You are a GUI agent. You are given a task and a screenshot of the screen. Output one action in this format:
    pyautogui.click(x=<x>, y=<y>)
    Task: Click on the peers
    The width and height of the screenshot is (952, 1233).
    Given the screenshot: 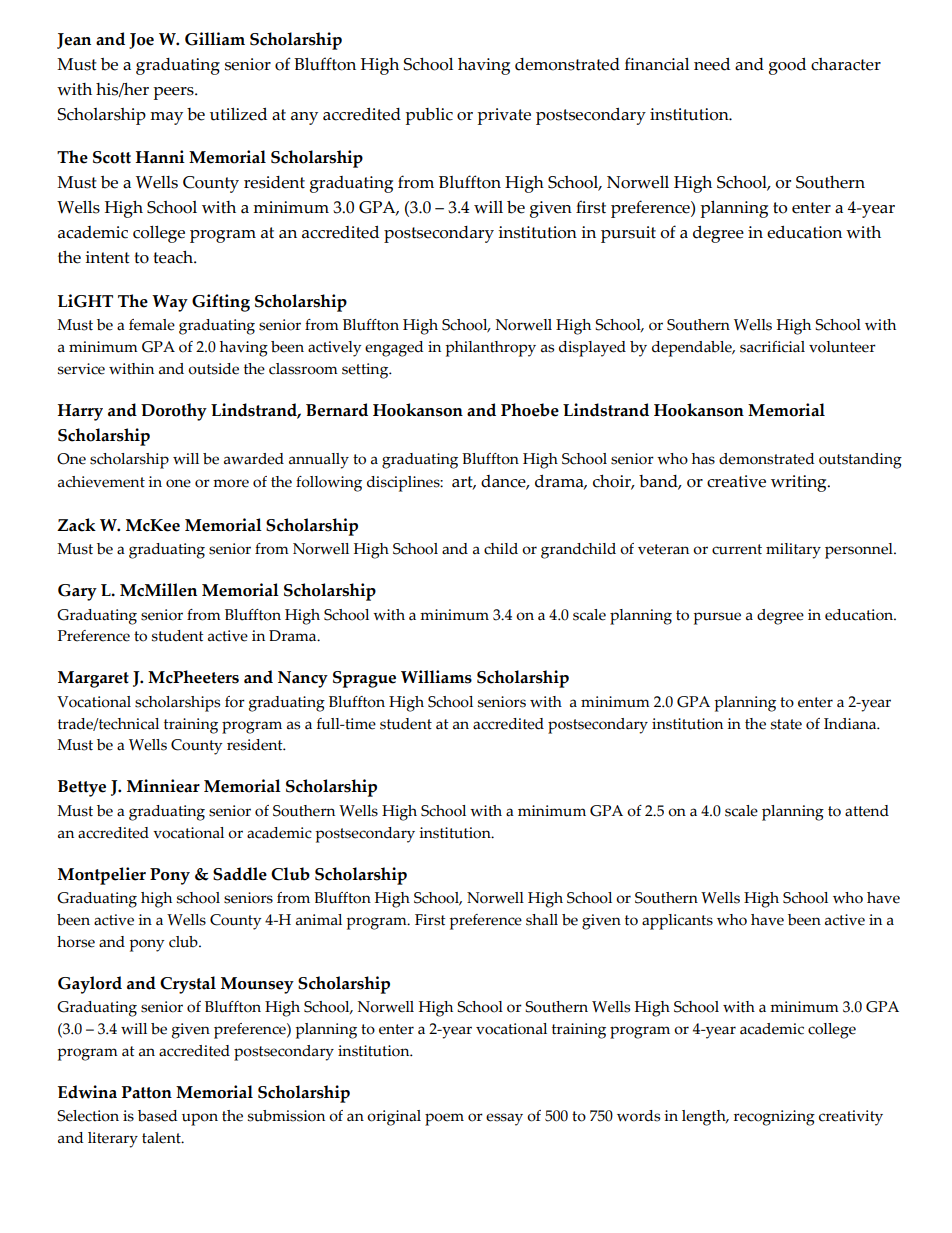 What is the action you would take?
    pyautogui.click(x=174, y=93)
